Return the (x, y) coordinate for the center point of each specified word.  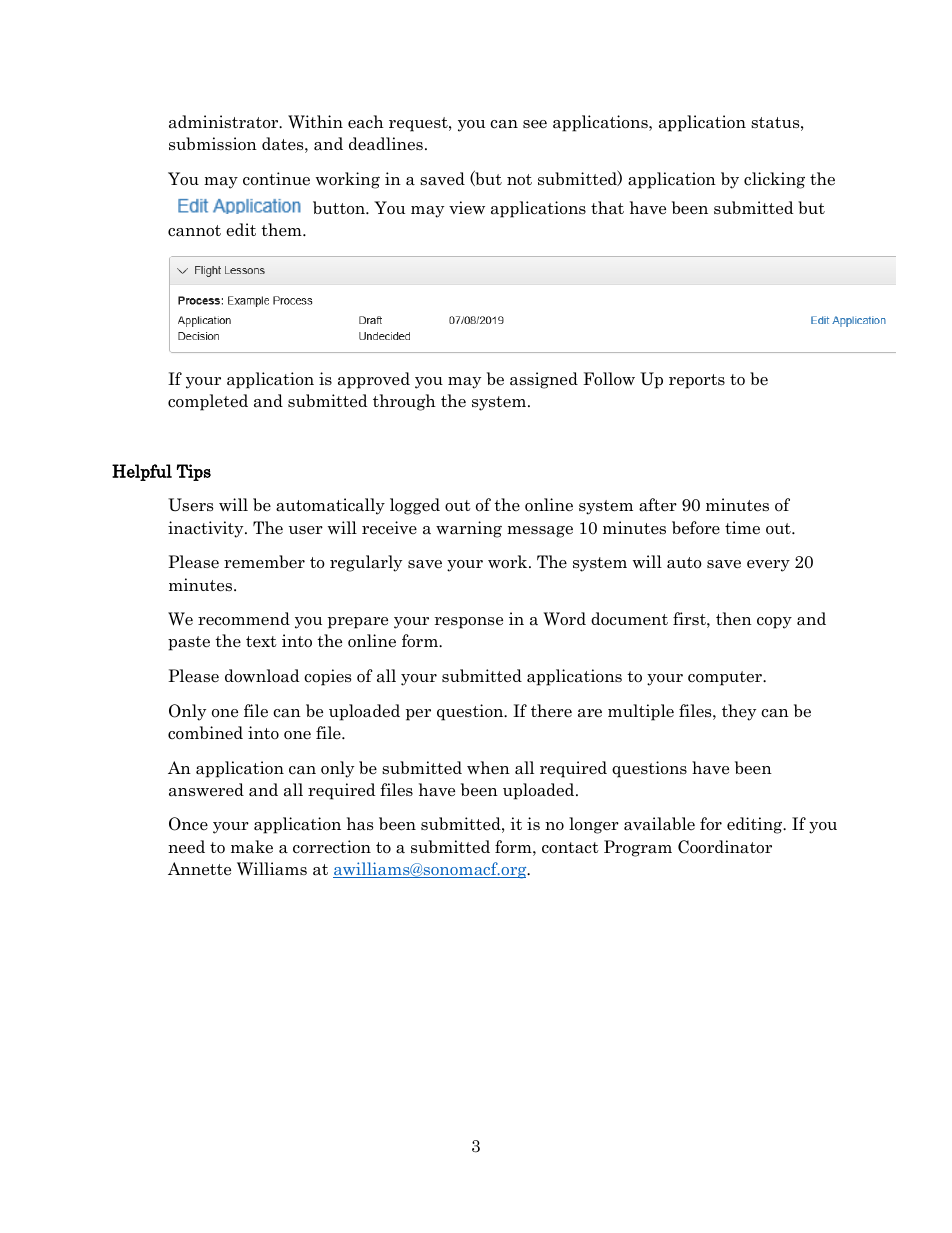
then (734, 618)
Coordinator (725, 847)
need (186, 847)
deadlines (386, 144)
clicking (774, 180)
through (404, 402)
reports (697, 381)
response (469, 623)
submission (213, 144)
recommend (244, 619)
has (360, 824)
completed (208, 402)
